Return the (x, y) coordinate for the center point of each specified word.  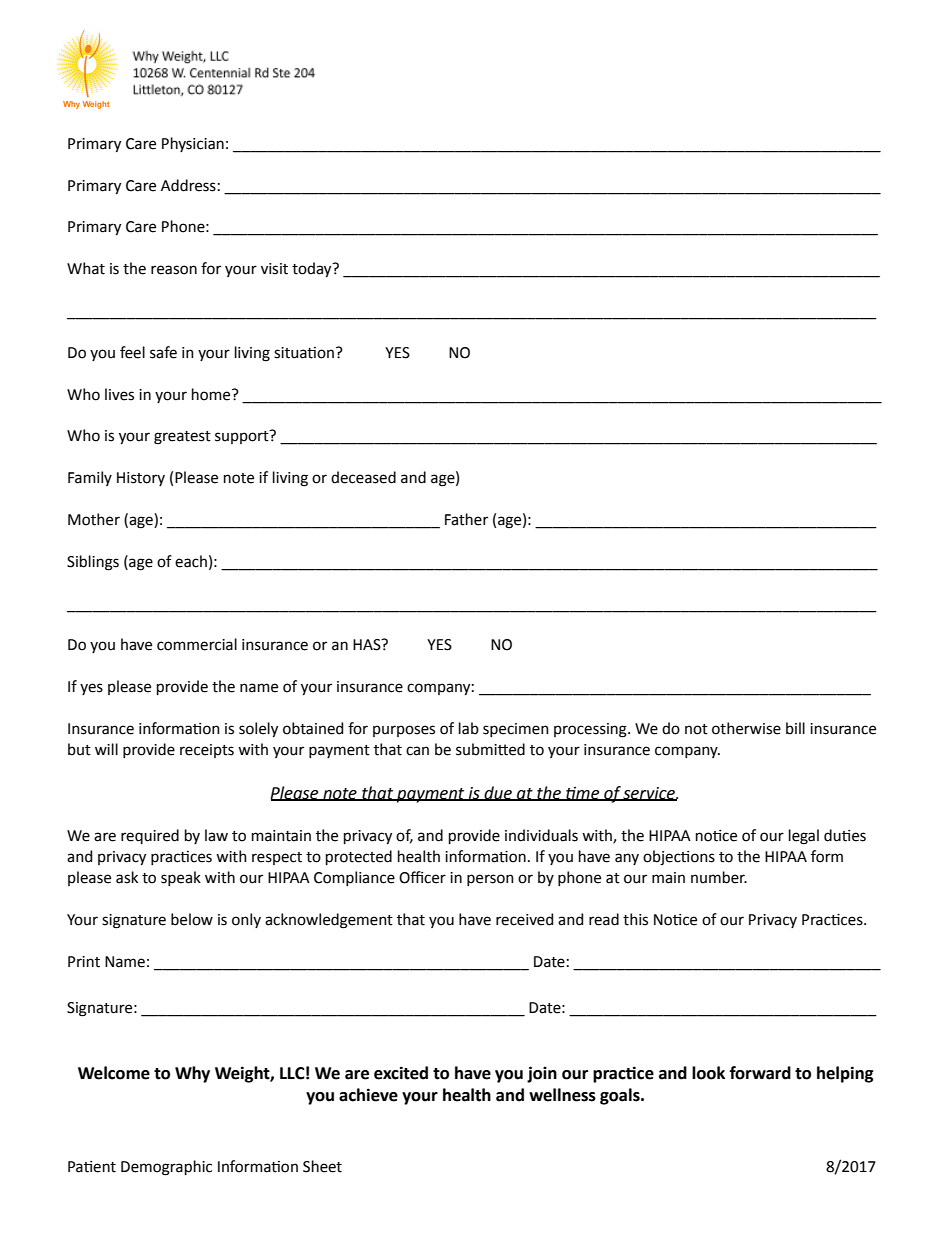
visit (274, 269)
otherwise (746, 728)
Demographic (166, 1168)
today (313, 269)
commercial (197, 644)
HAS (368, 645)
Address (188, 185)
